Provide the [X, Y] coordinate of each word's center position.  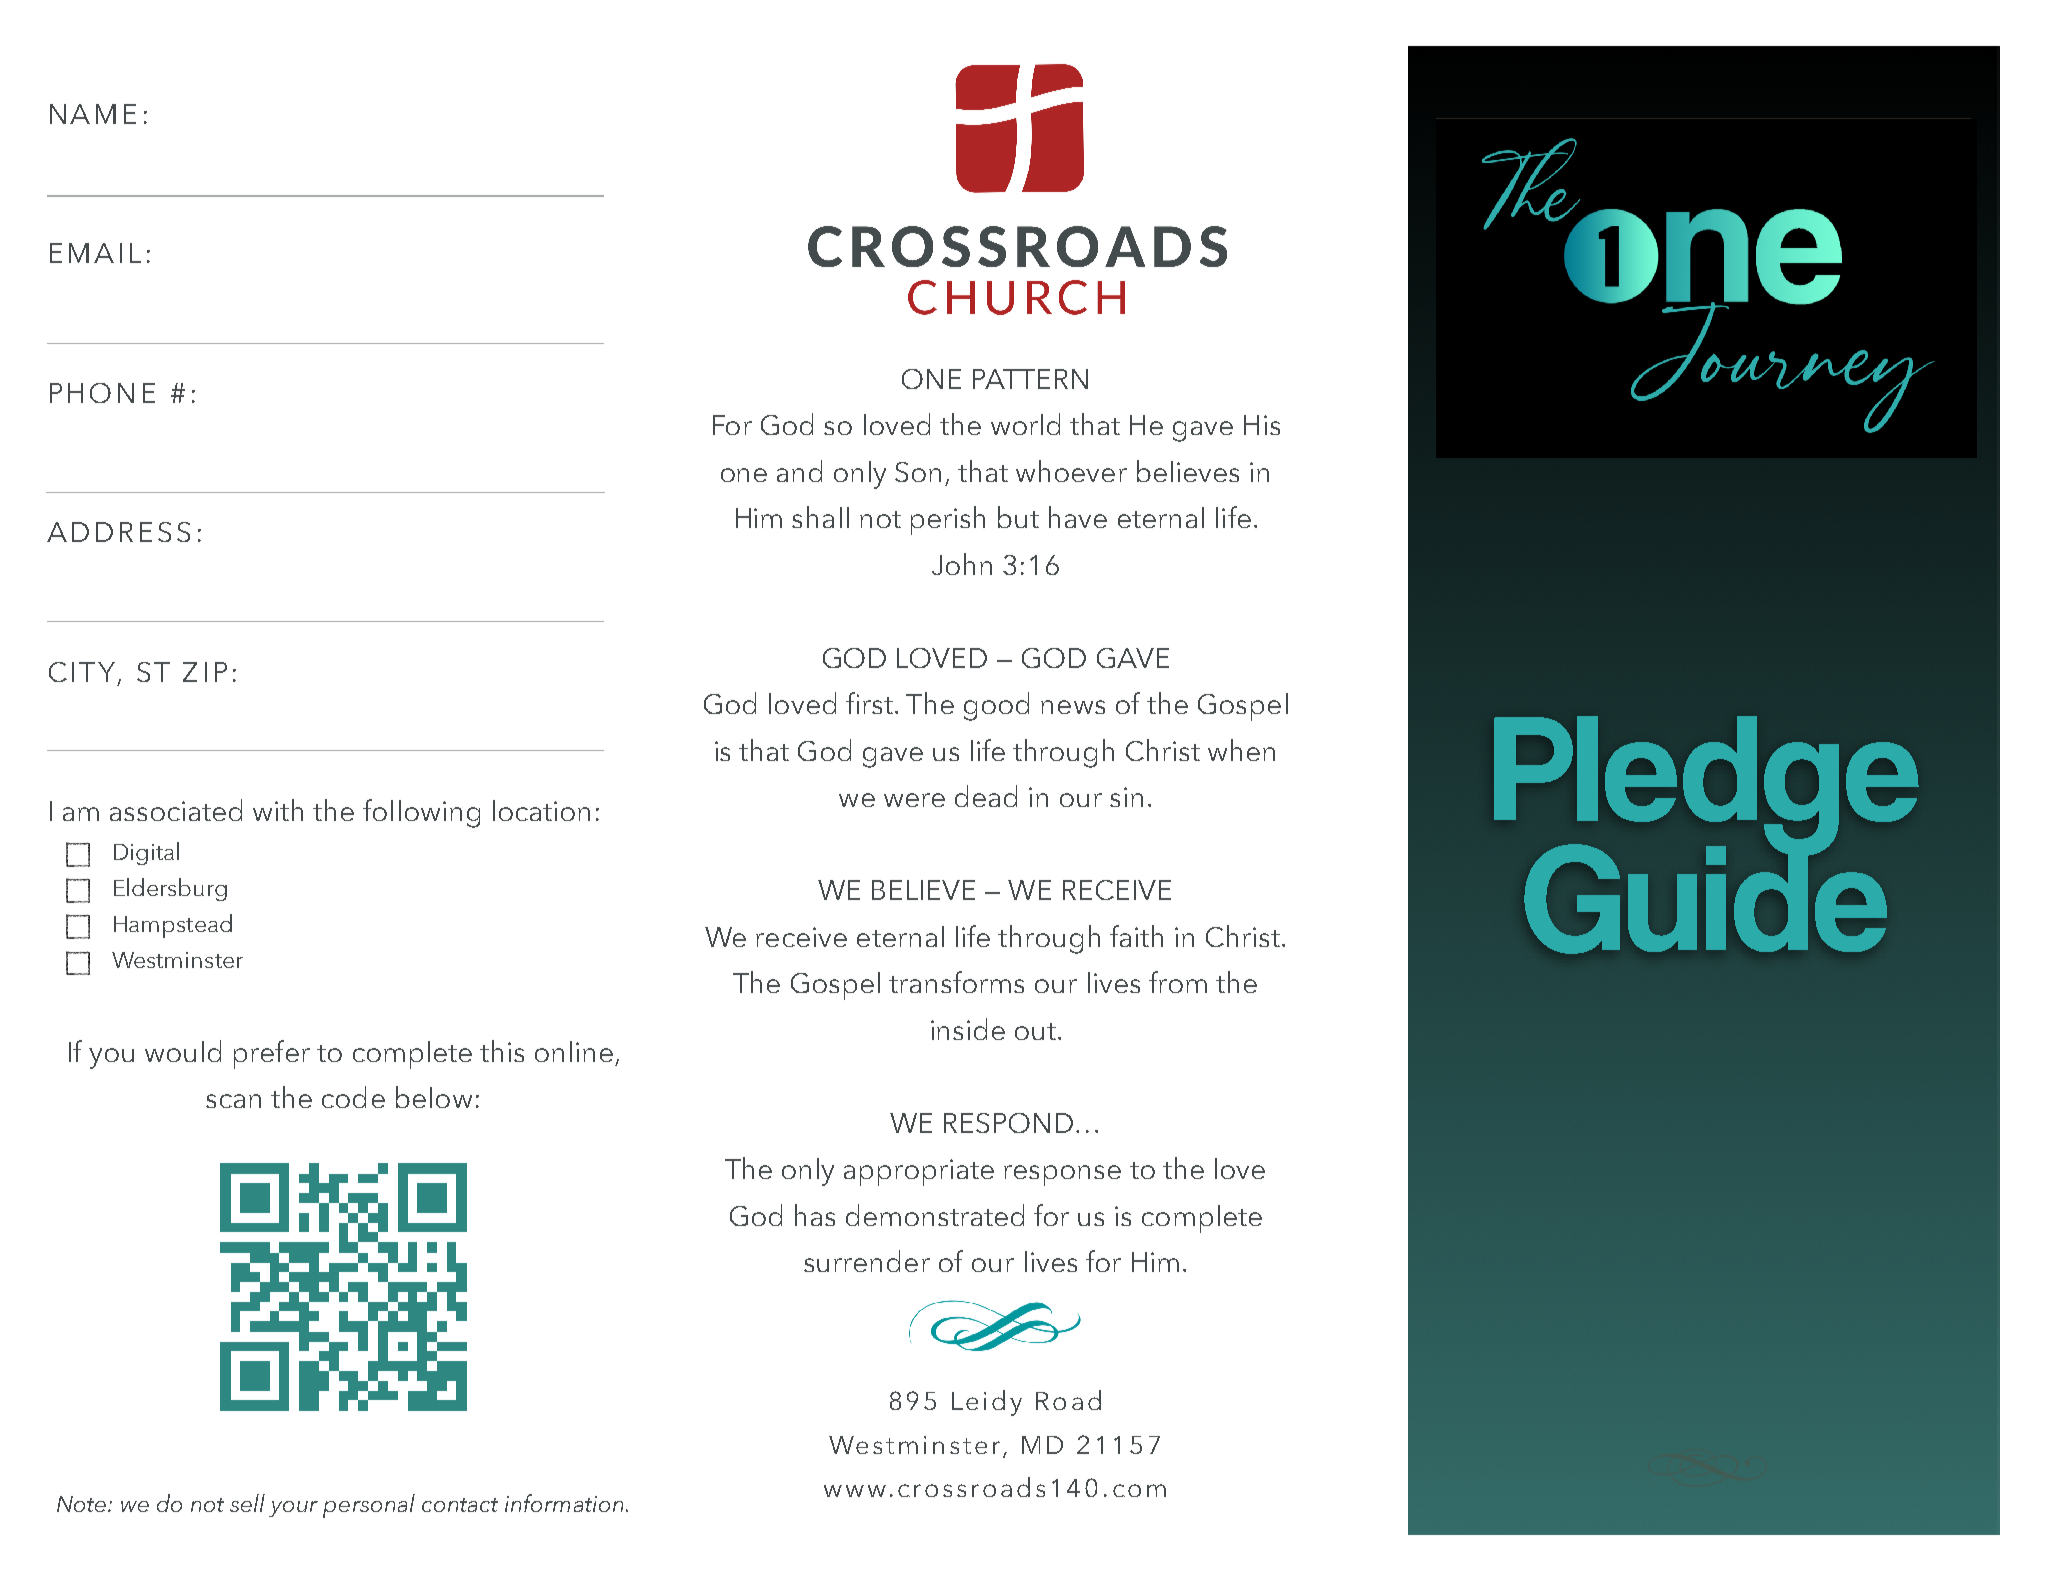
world [1025, 424]
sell [247, 1503]
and [799, 471]
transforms [956, 982]
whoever [1071, 471]
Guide [1705, 898]
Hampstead [173, 926]
